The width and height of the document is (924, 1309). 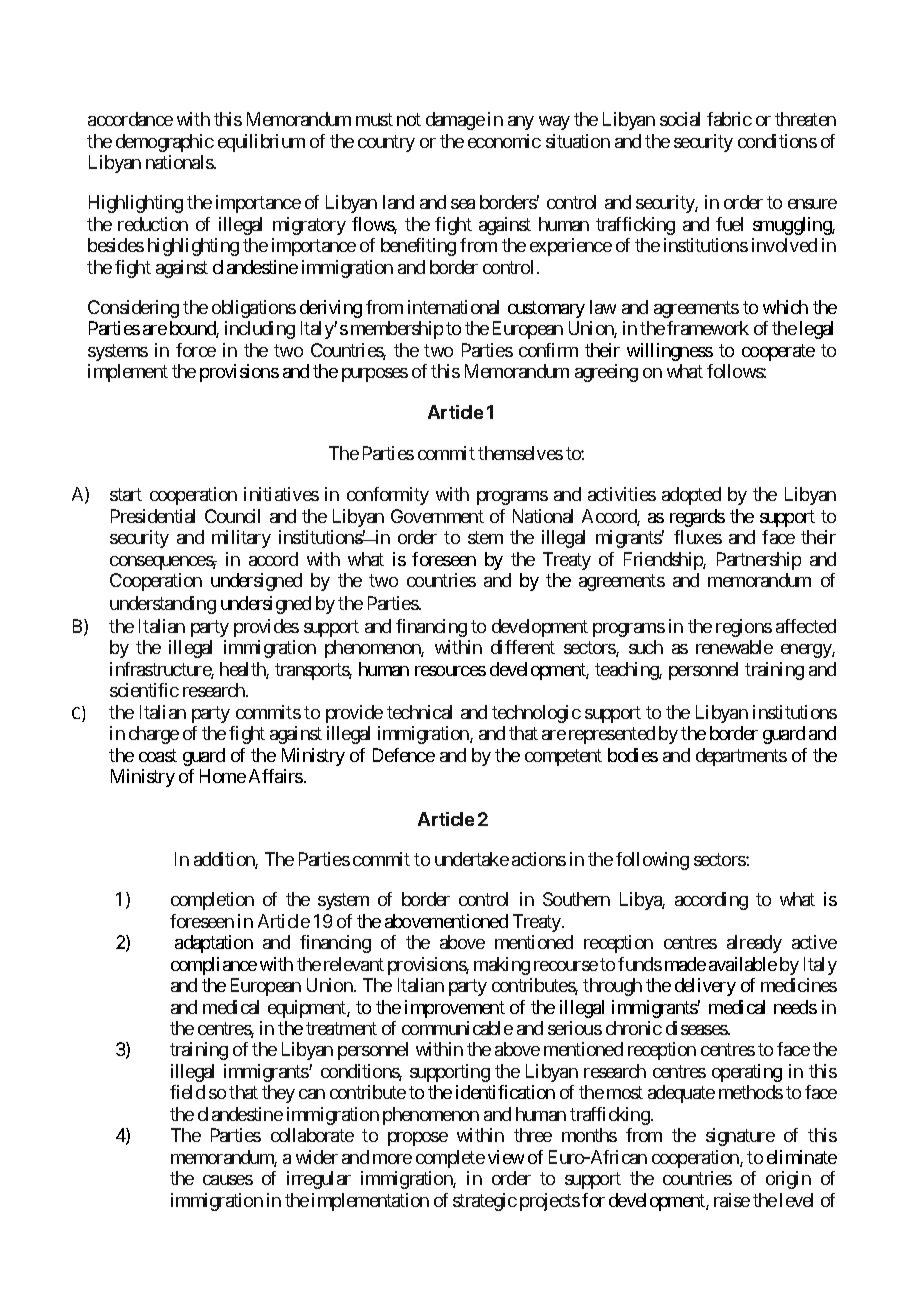 I want to click on following, so click(x=652, y=861).
